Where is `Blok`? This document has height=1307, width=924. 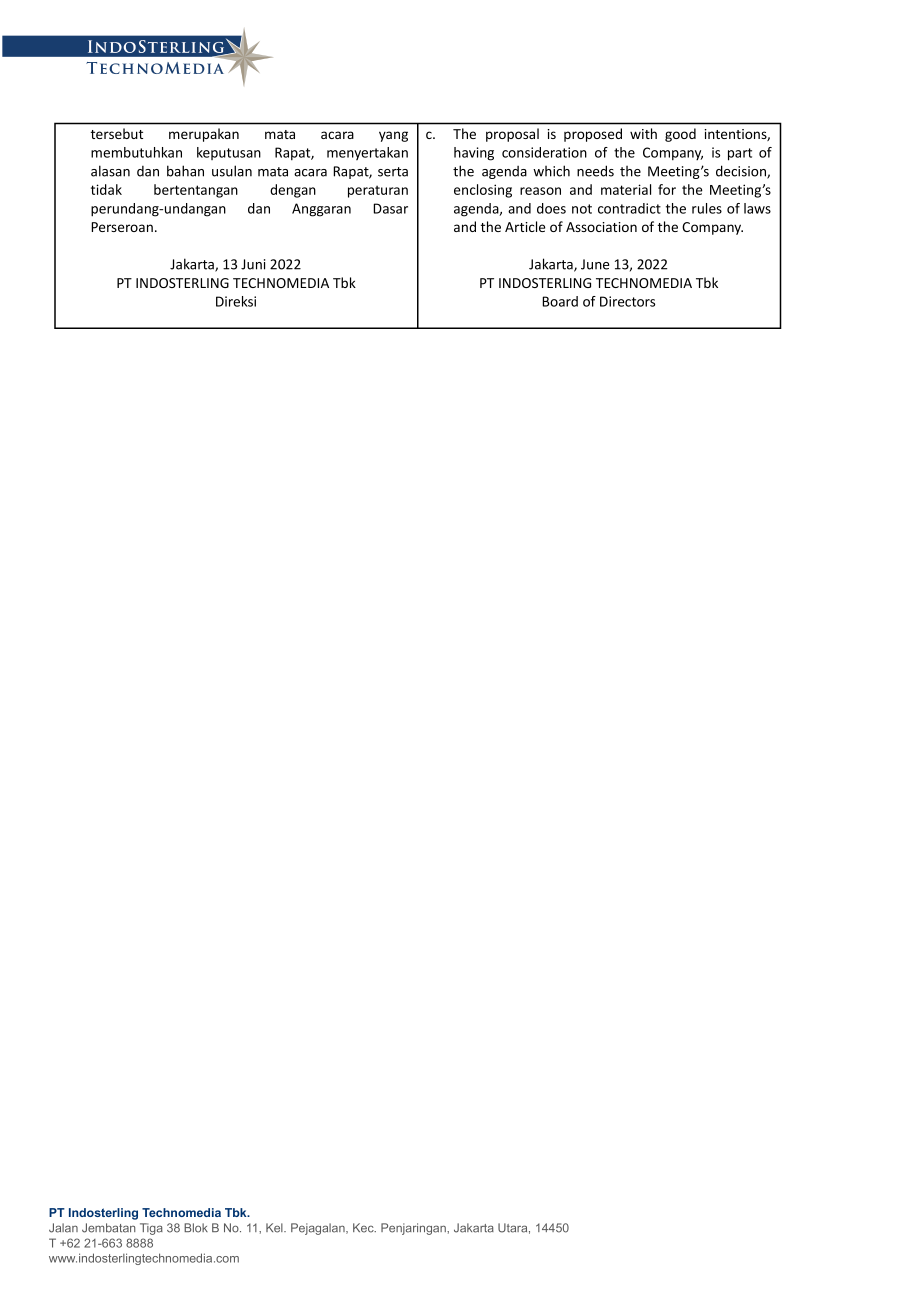
Blok is located at coordinates (196, 1228).
